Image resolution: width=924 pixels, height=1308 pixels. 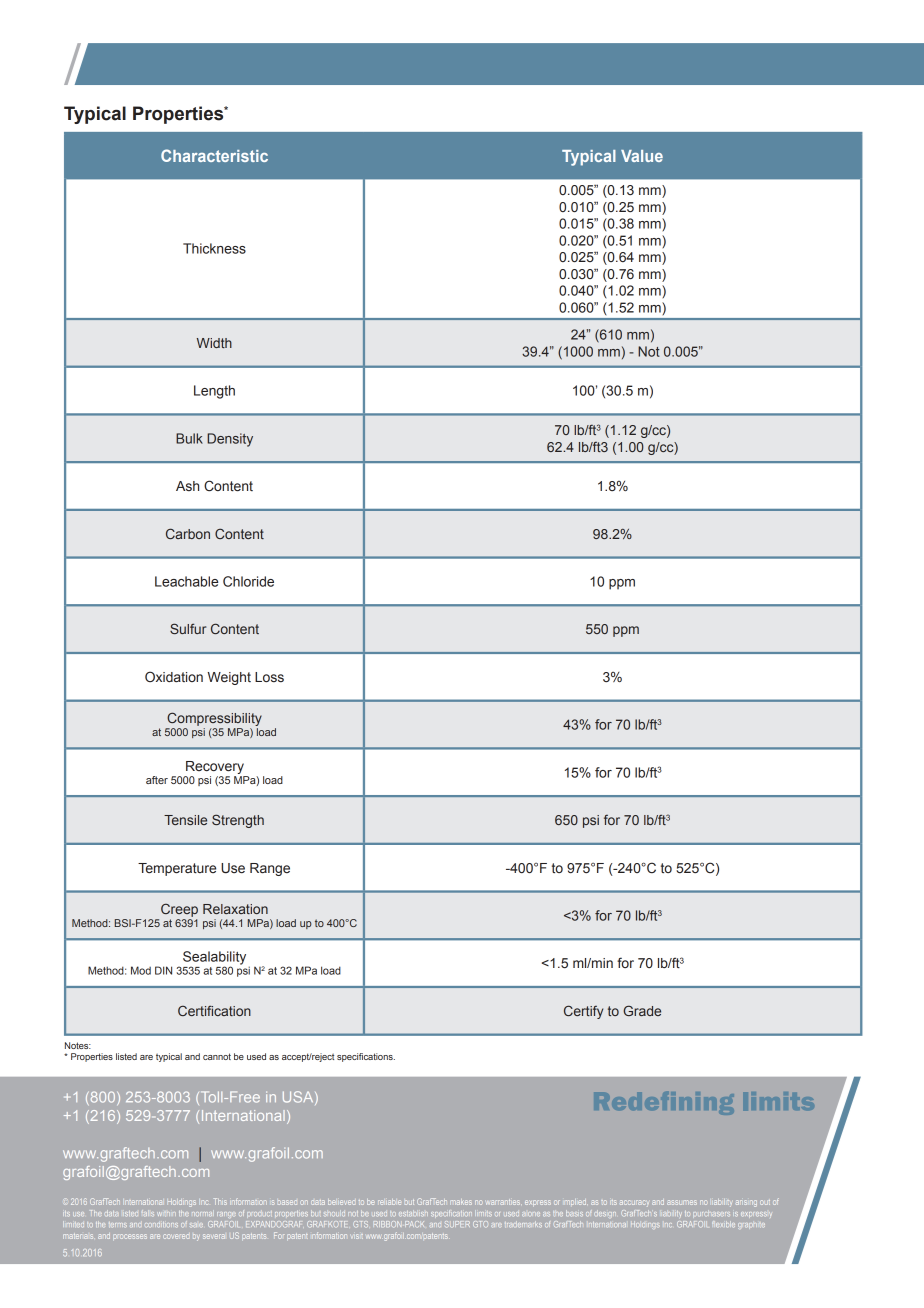 I want to click on Thickness, so click(x=214, y=248).
